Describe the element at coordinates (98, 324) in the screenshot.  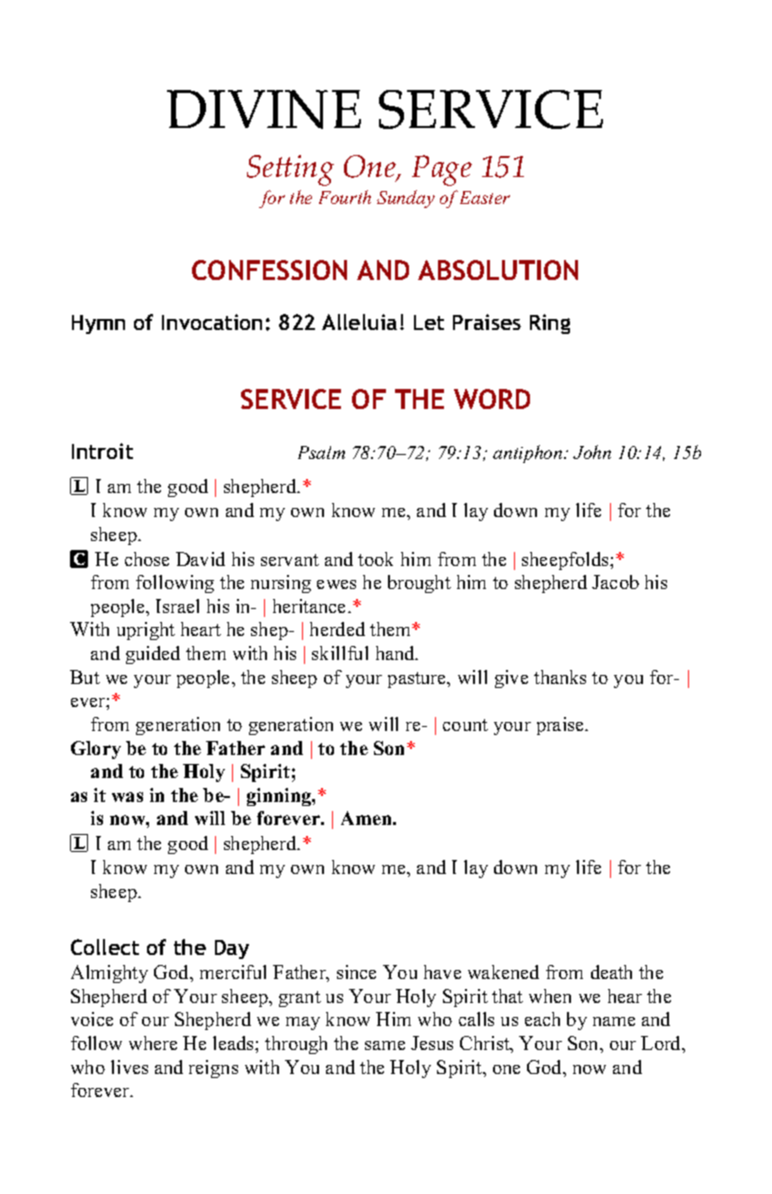
I see `Hymn` at that location.
